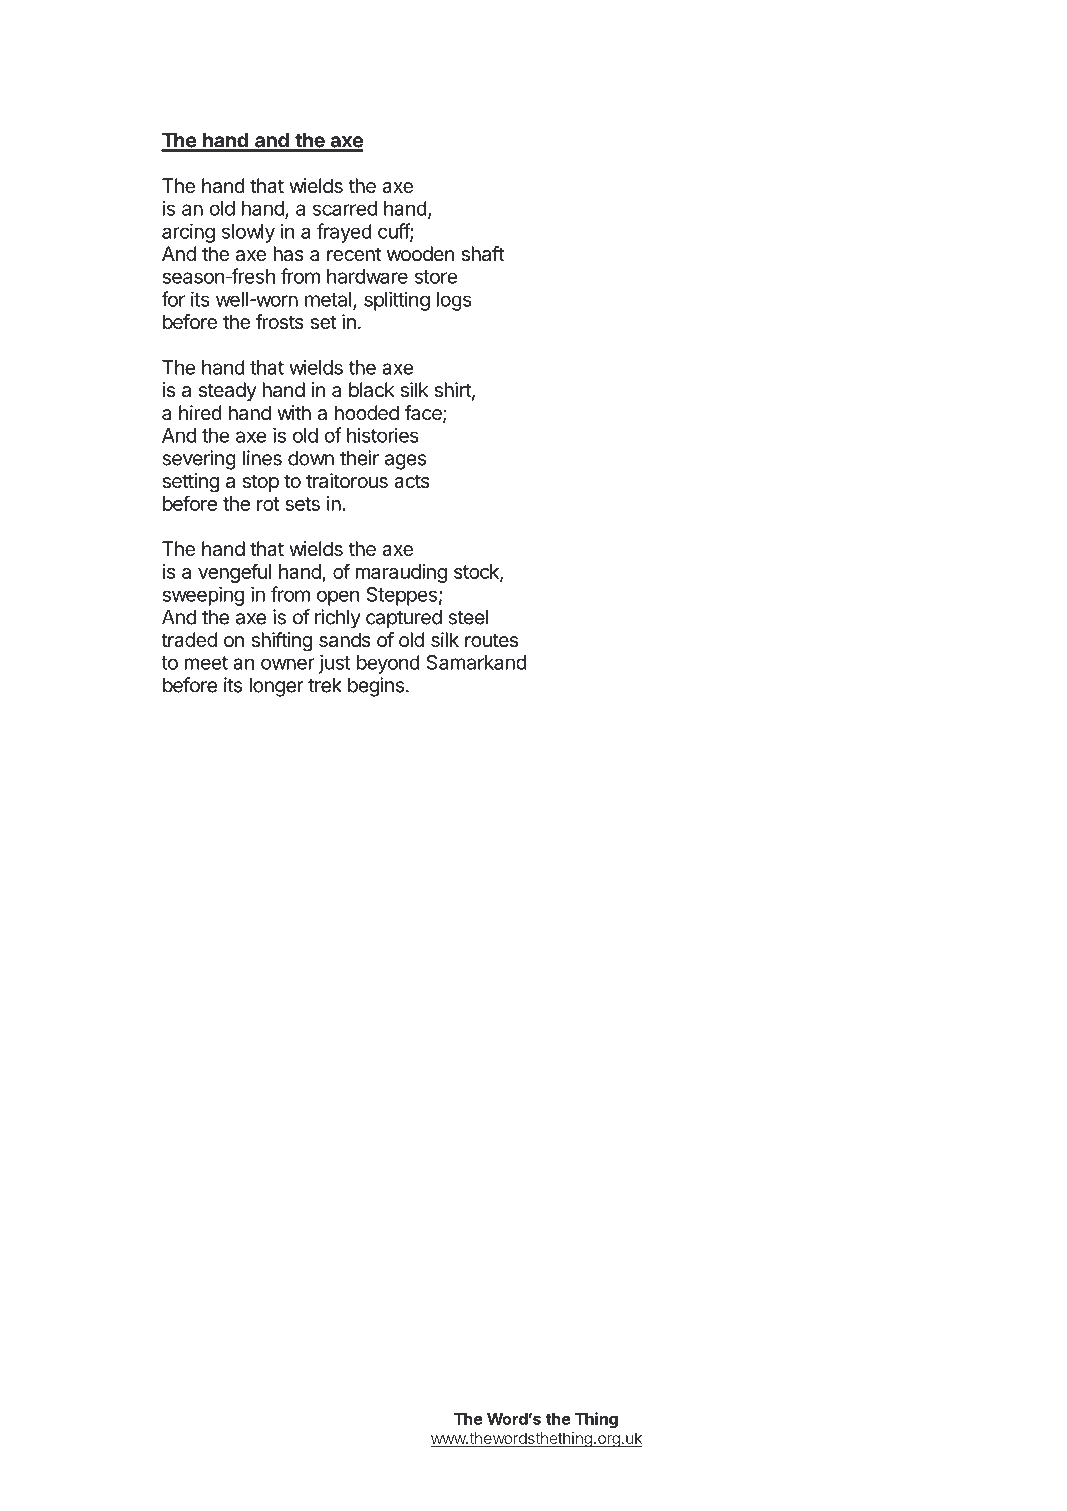 The image size is (1067, 1511). I want to click on frayed, so click(344, 233).
